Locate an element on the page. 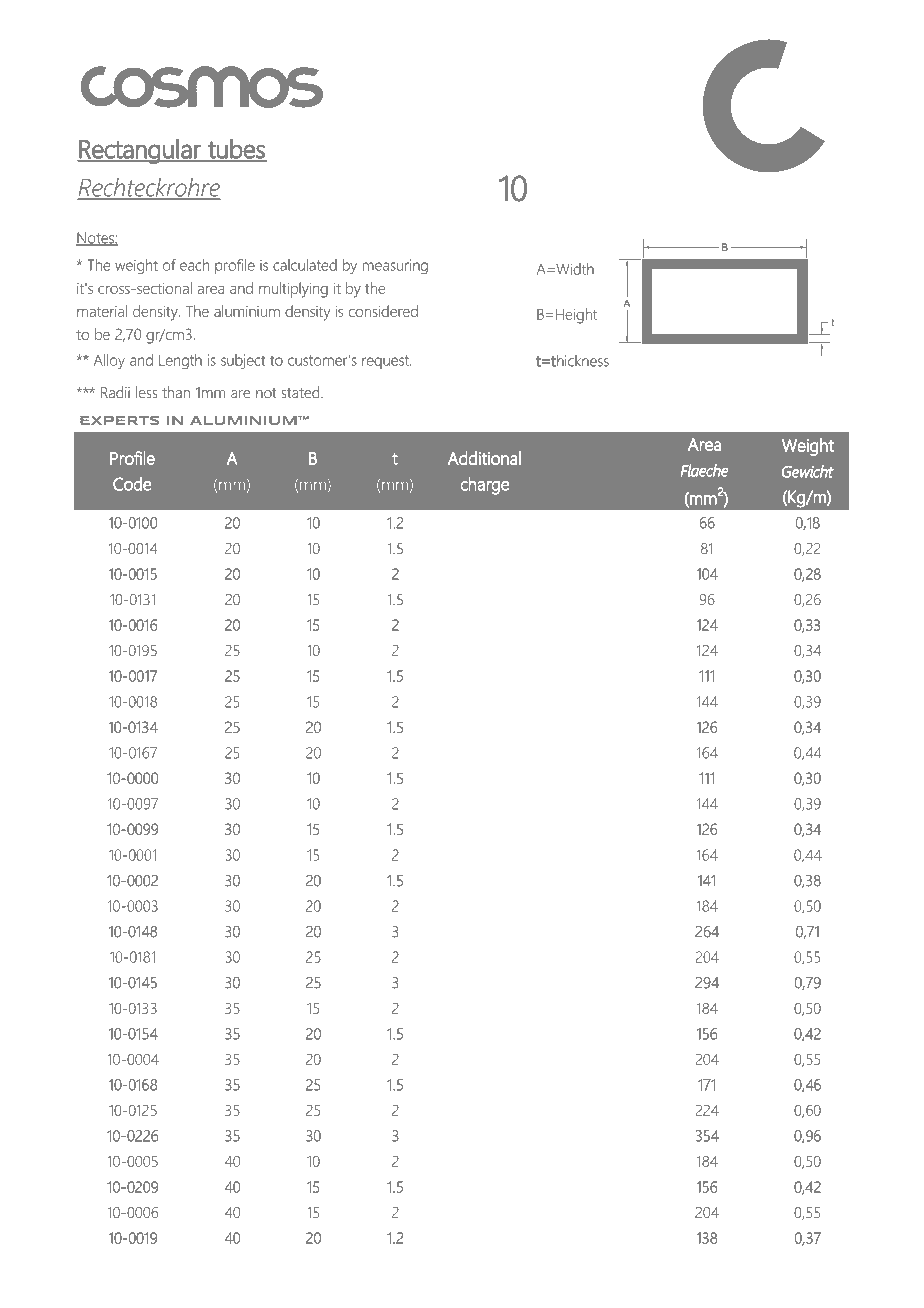  Additional is located at coordinates (484, 458).
